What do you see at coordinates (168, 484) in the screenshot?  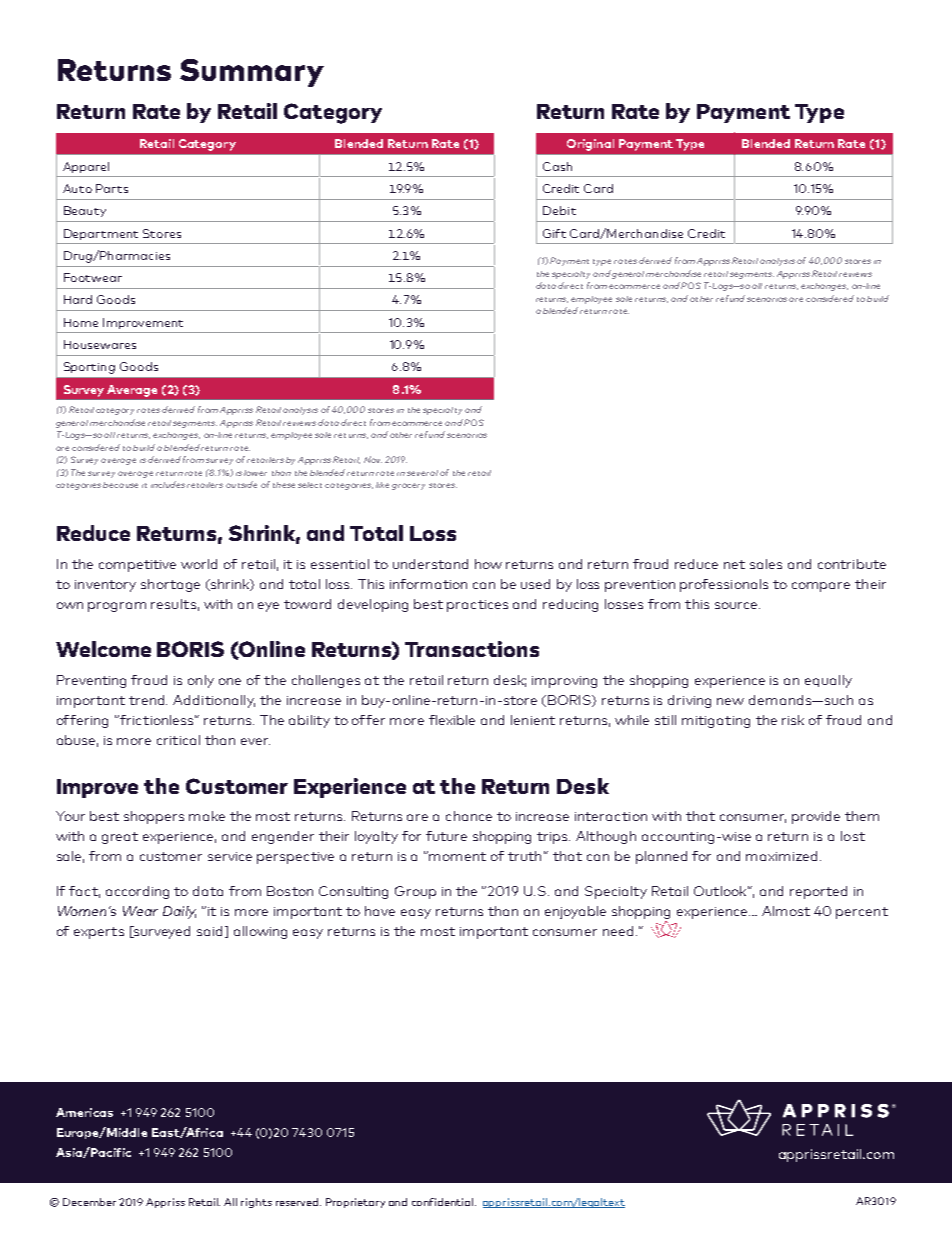 I see `includes` at bounding box center [168, 484].
